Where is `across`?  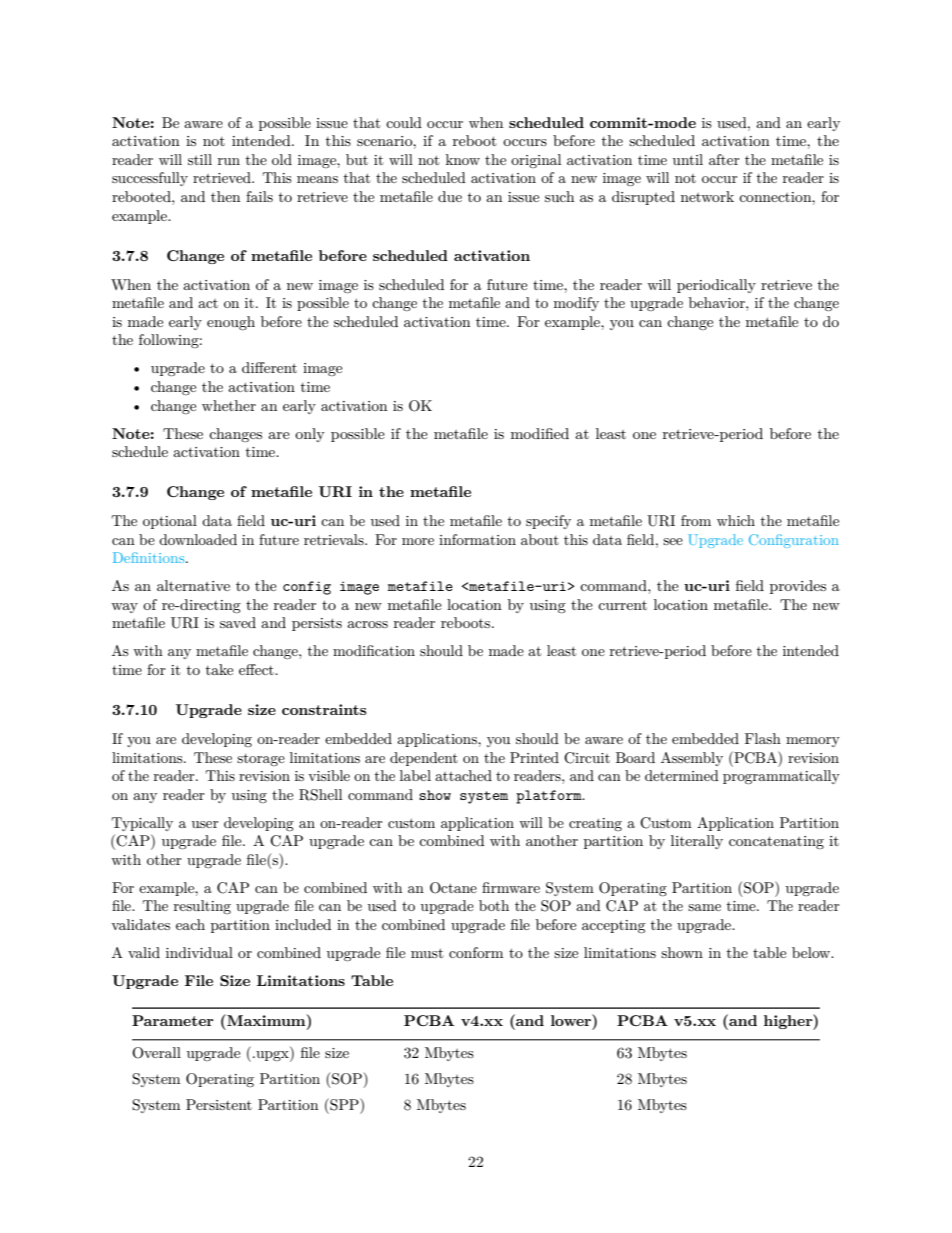 across is located at coordinates (367, 624).
